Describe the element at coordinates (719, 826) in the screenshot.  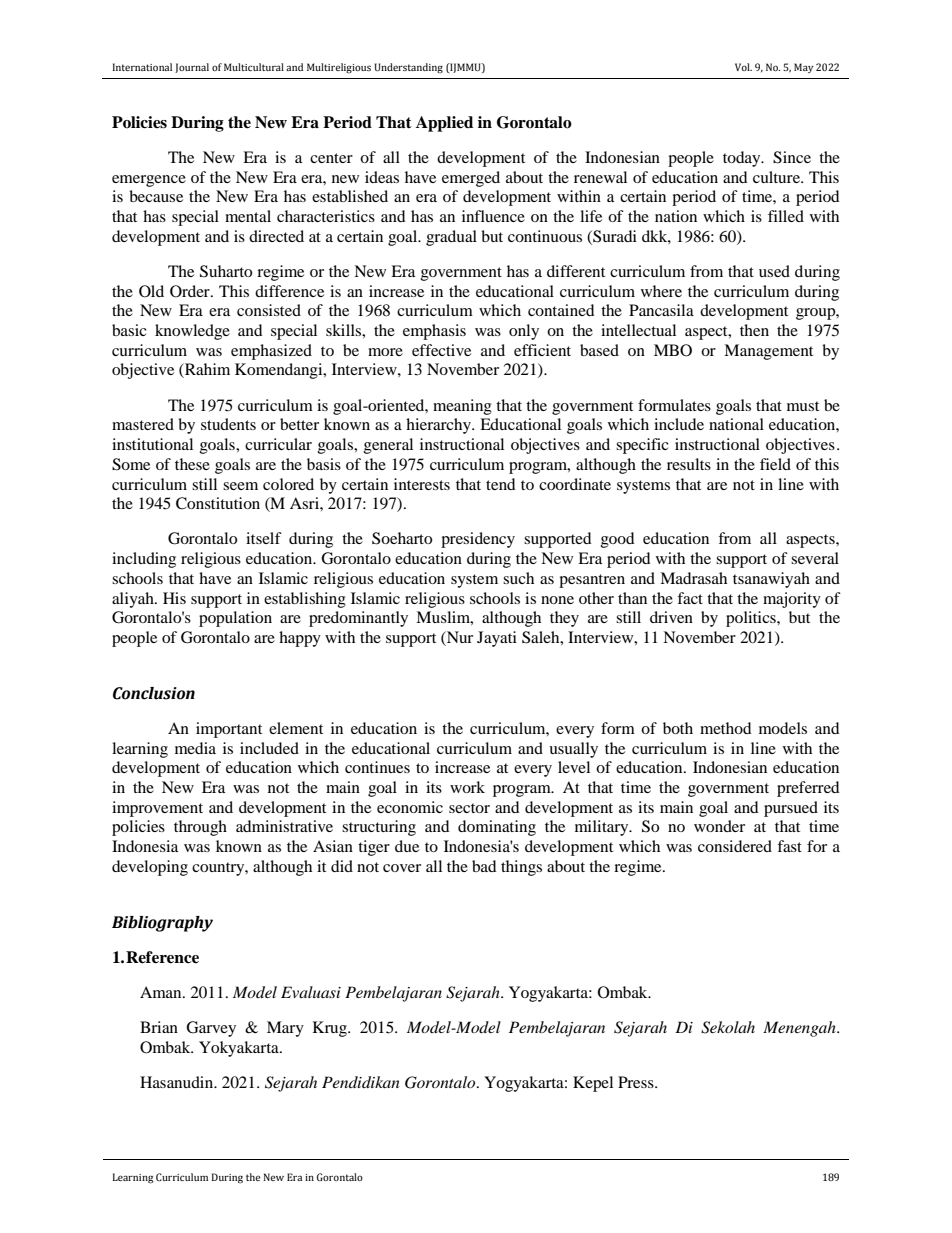
I see `wonder` at that location.
